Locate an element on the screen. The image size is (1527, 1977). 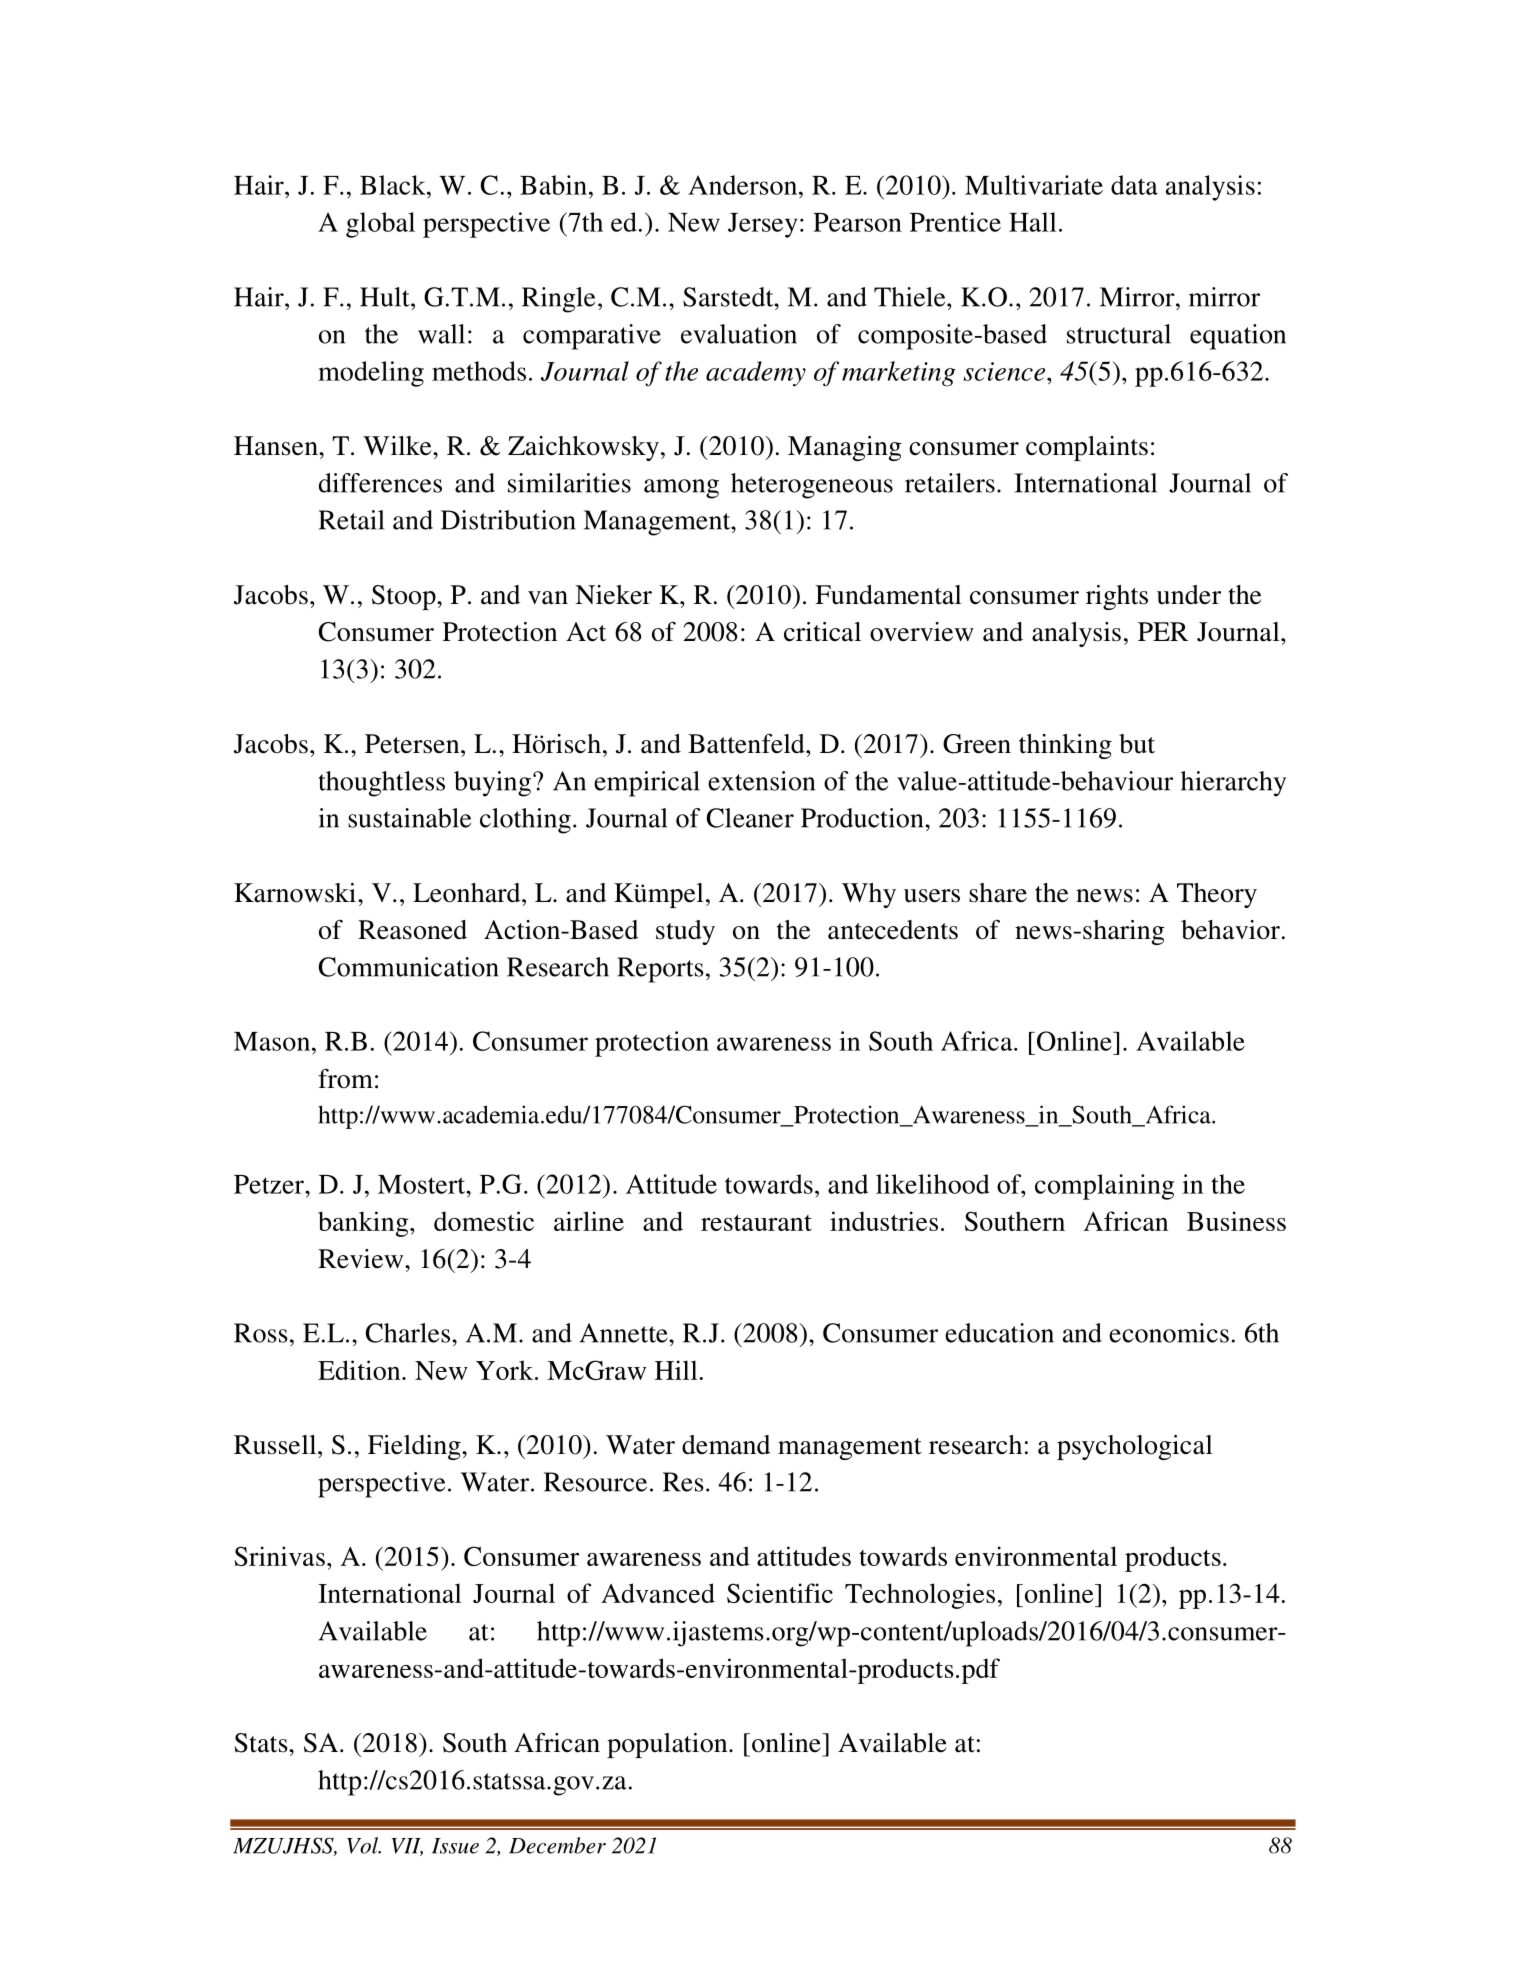
data is located at coordinates (1134, 185).
